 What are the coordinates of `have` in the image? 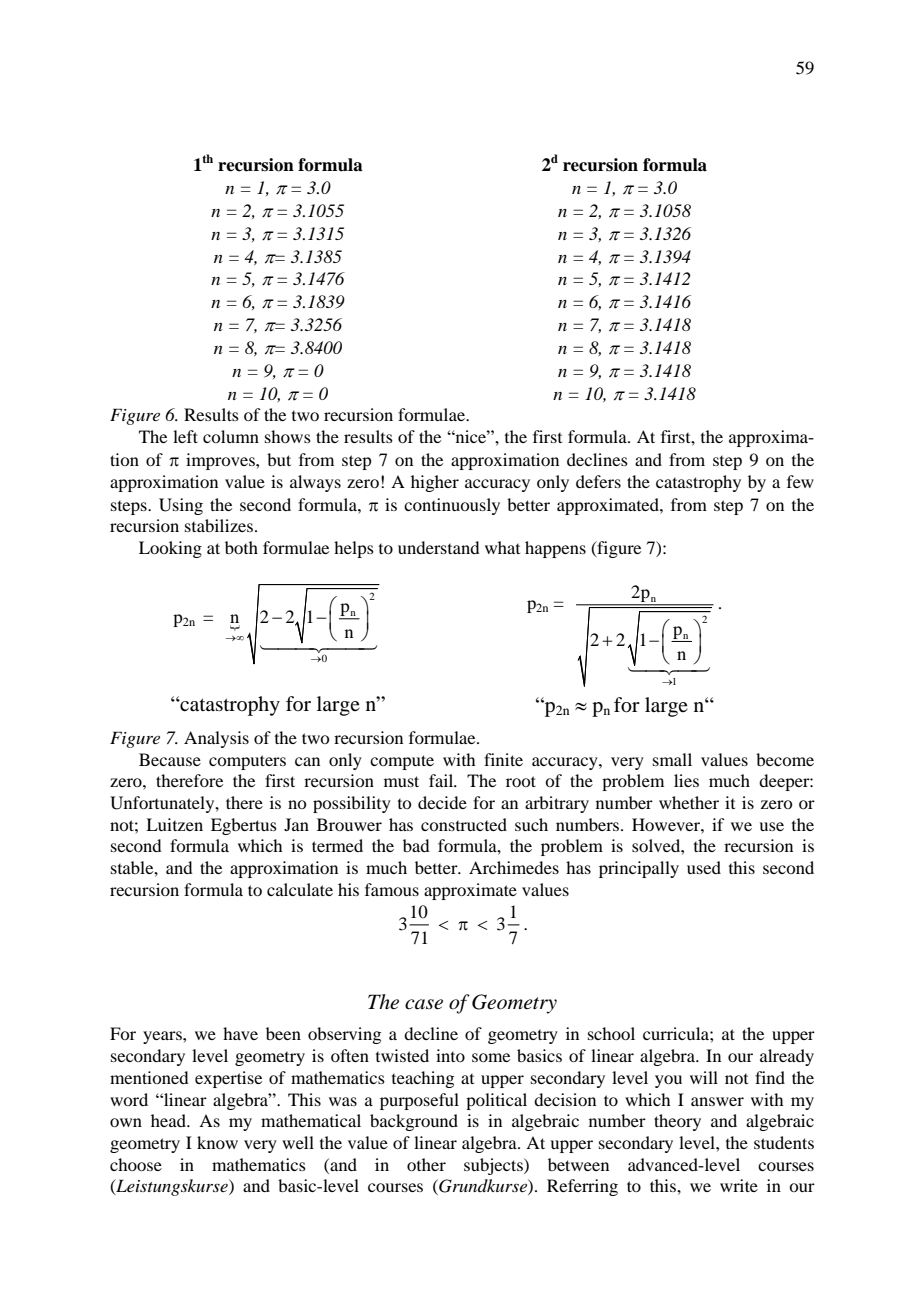 It's located at (240, 1033).
